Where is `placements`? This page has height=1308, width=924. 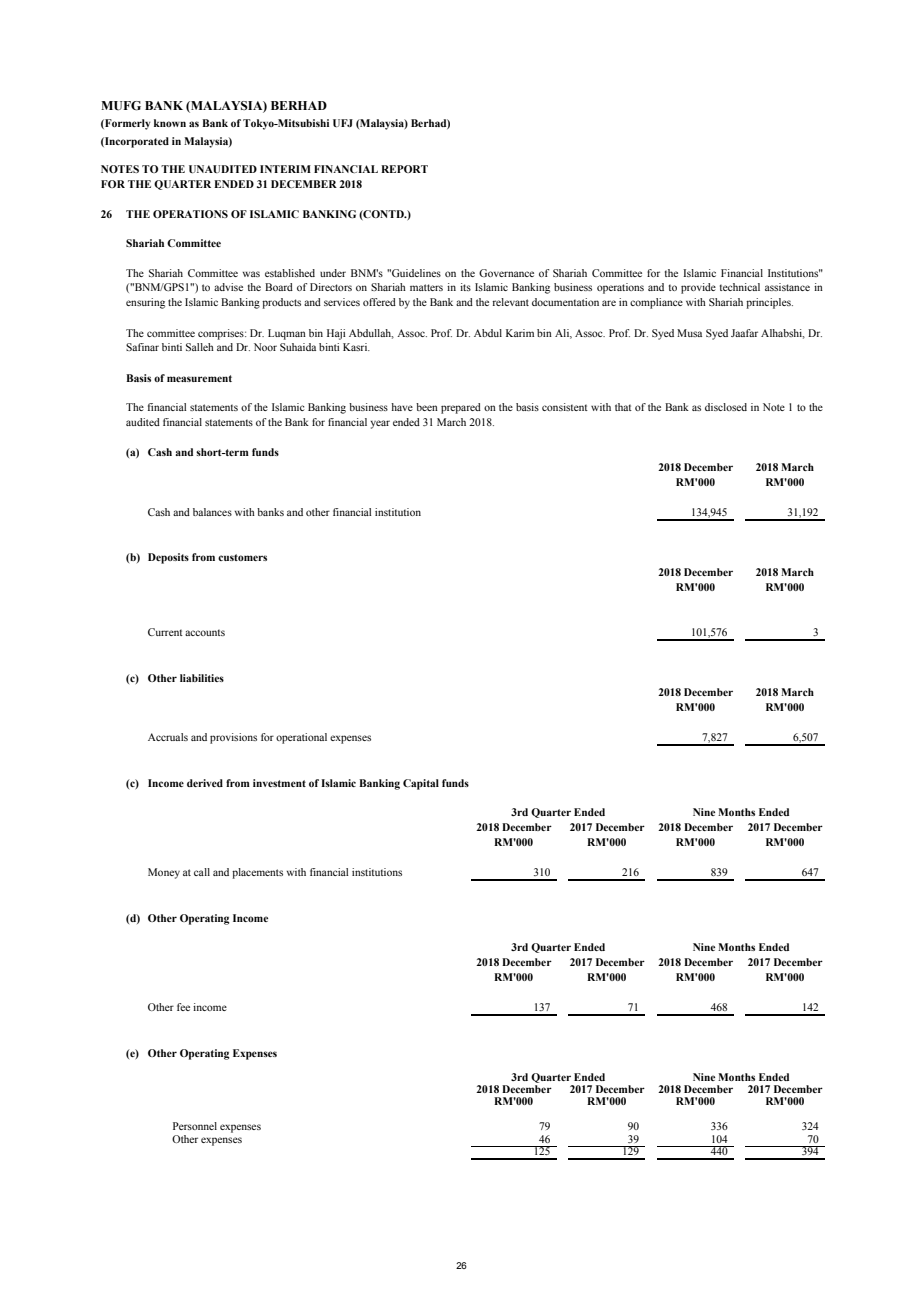 placements is located at coordinates (257, 873).
